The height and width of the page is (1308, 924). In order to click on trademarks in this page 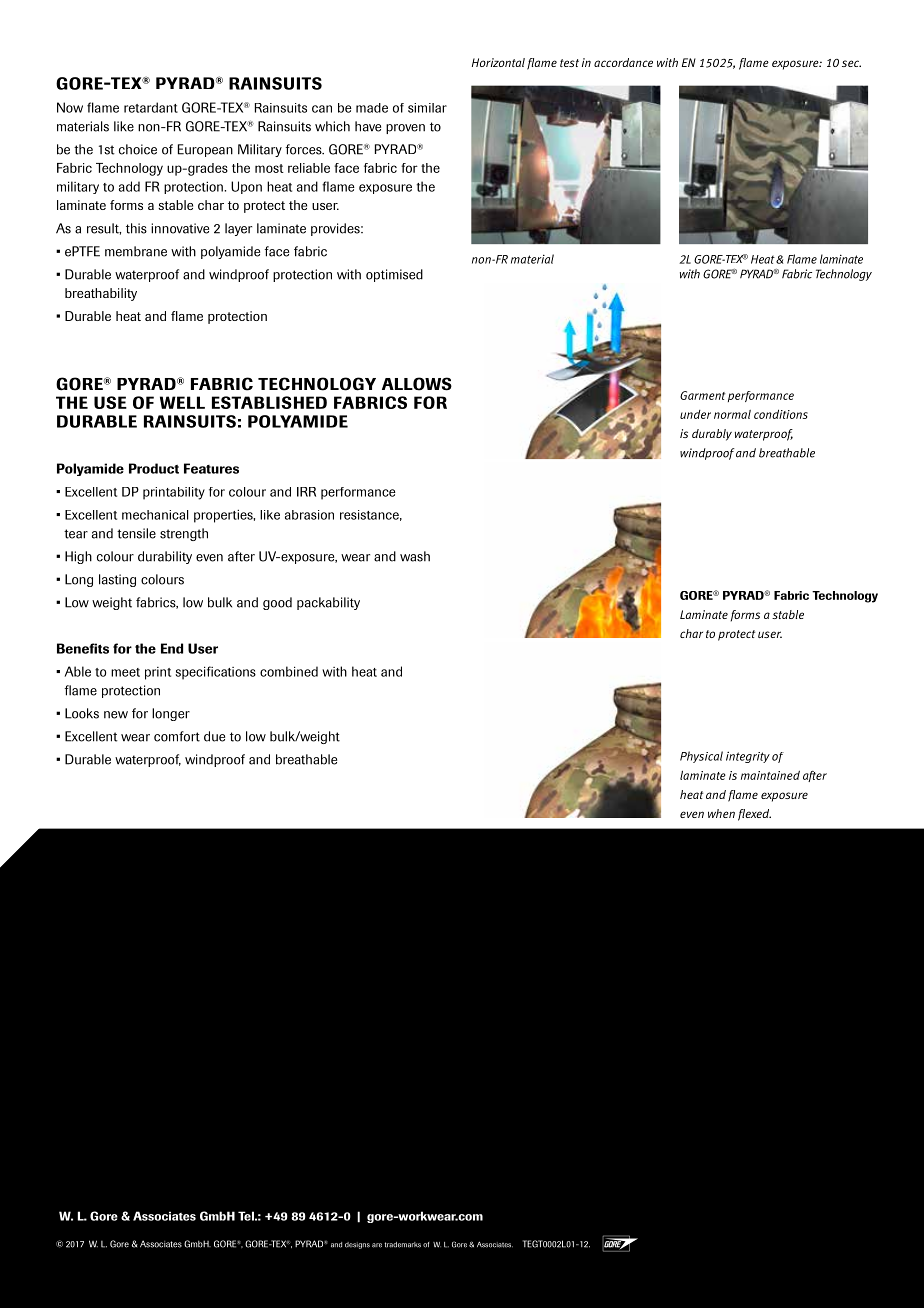, I will do `click(403, 1245)`.
